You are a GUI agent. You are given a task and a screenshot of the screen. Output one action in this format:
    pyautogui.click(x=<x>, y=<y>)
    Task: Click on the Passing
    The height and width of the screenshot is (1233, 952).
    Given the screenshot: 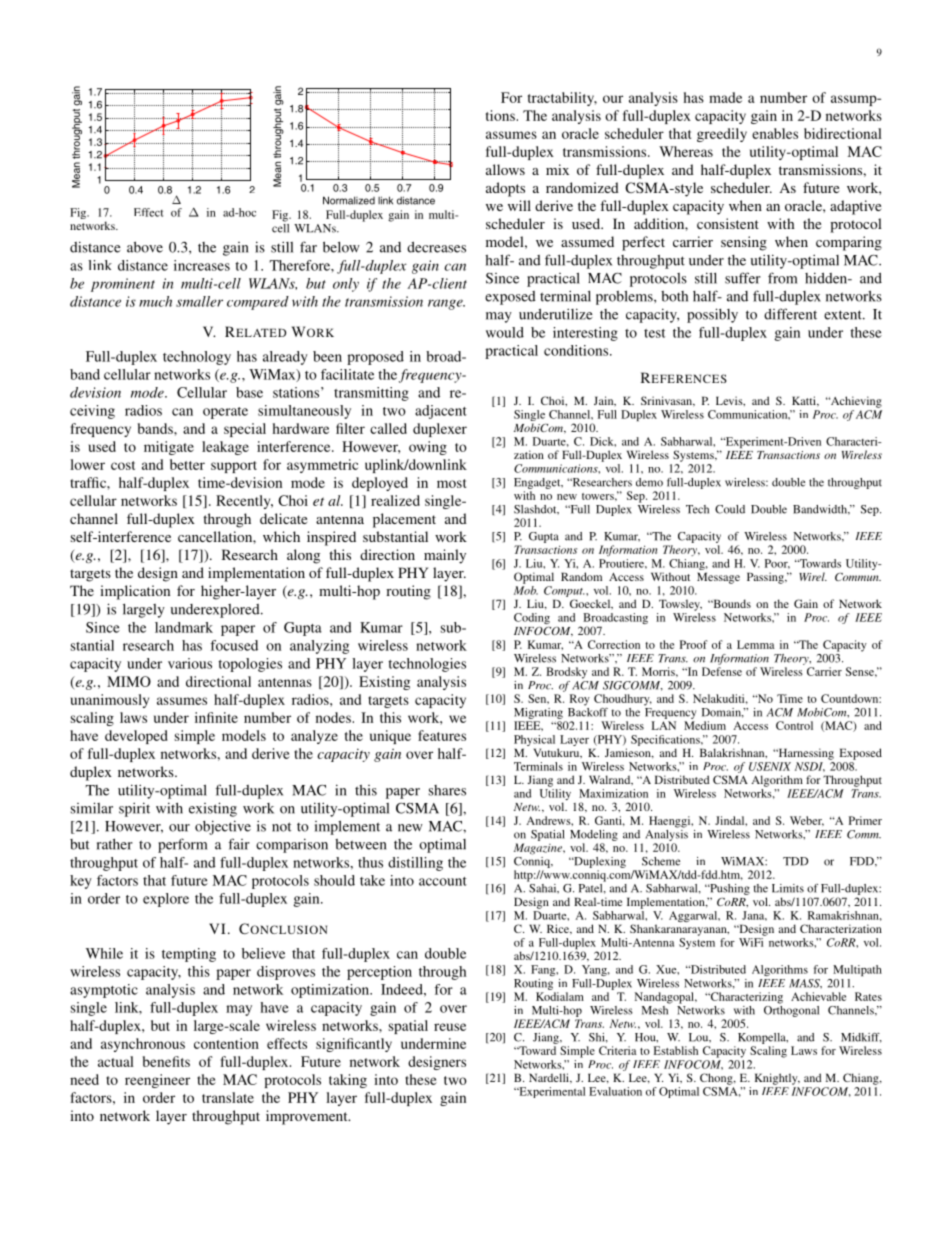 What is the action you would take?
    pyautogui.click(x=766, y=578)
